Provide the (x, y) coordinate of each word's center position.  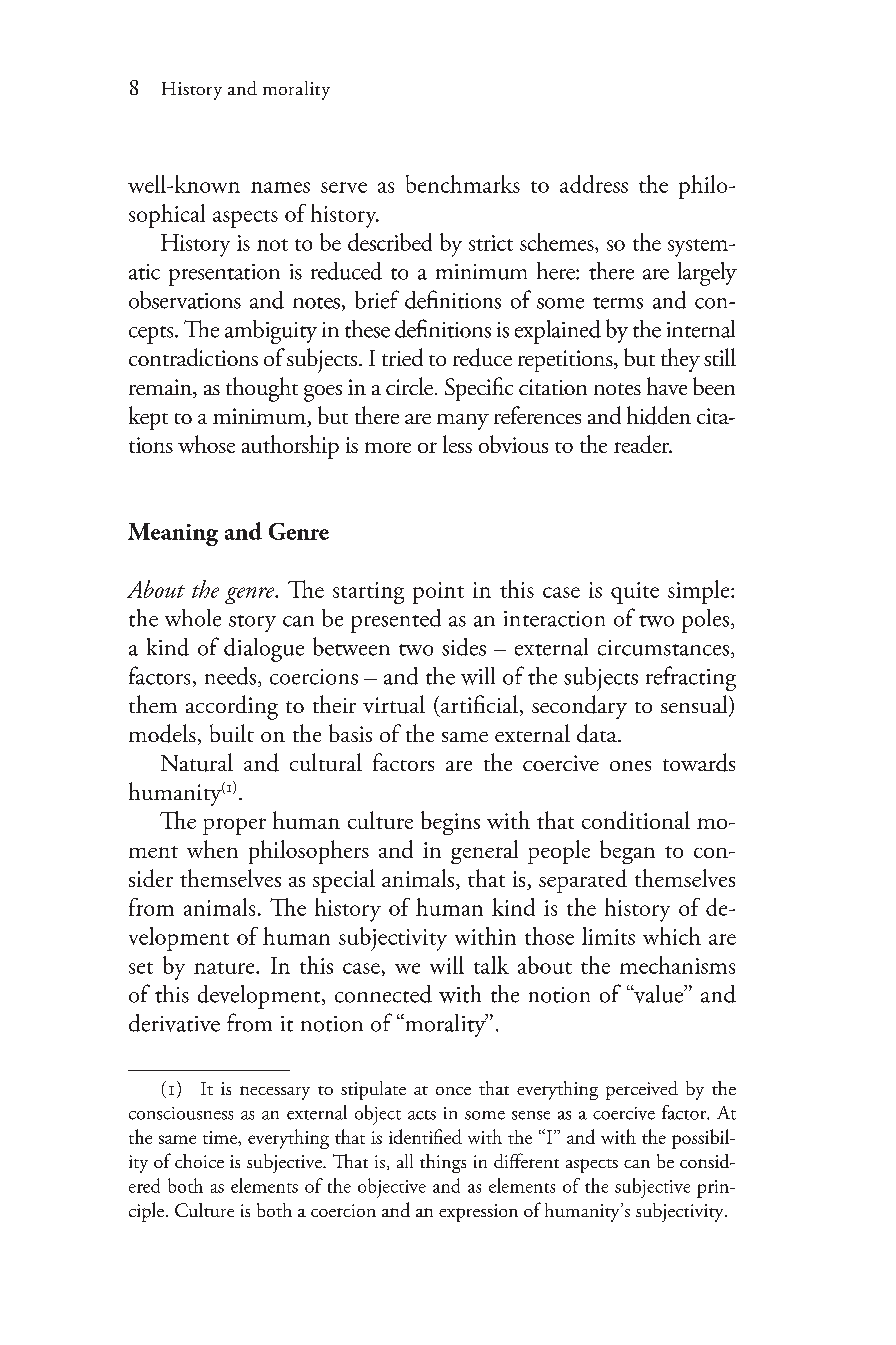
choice (199, 1161)
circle (409, 386)
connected (383, 994)
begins (450, 823)
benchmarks (463, 184)
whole (193, 618)
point (438, 593)
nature (225, 968)
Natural (197, 762)
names (280, 187)
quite (635, 593)
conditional (636, 820)
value (659, 994)
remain (161, 388)
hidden (659, 415)
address (594, 184)
